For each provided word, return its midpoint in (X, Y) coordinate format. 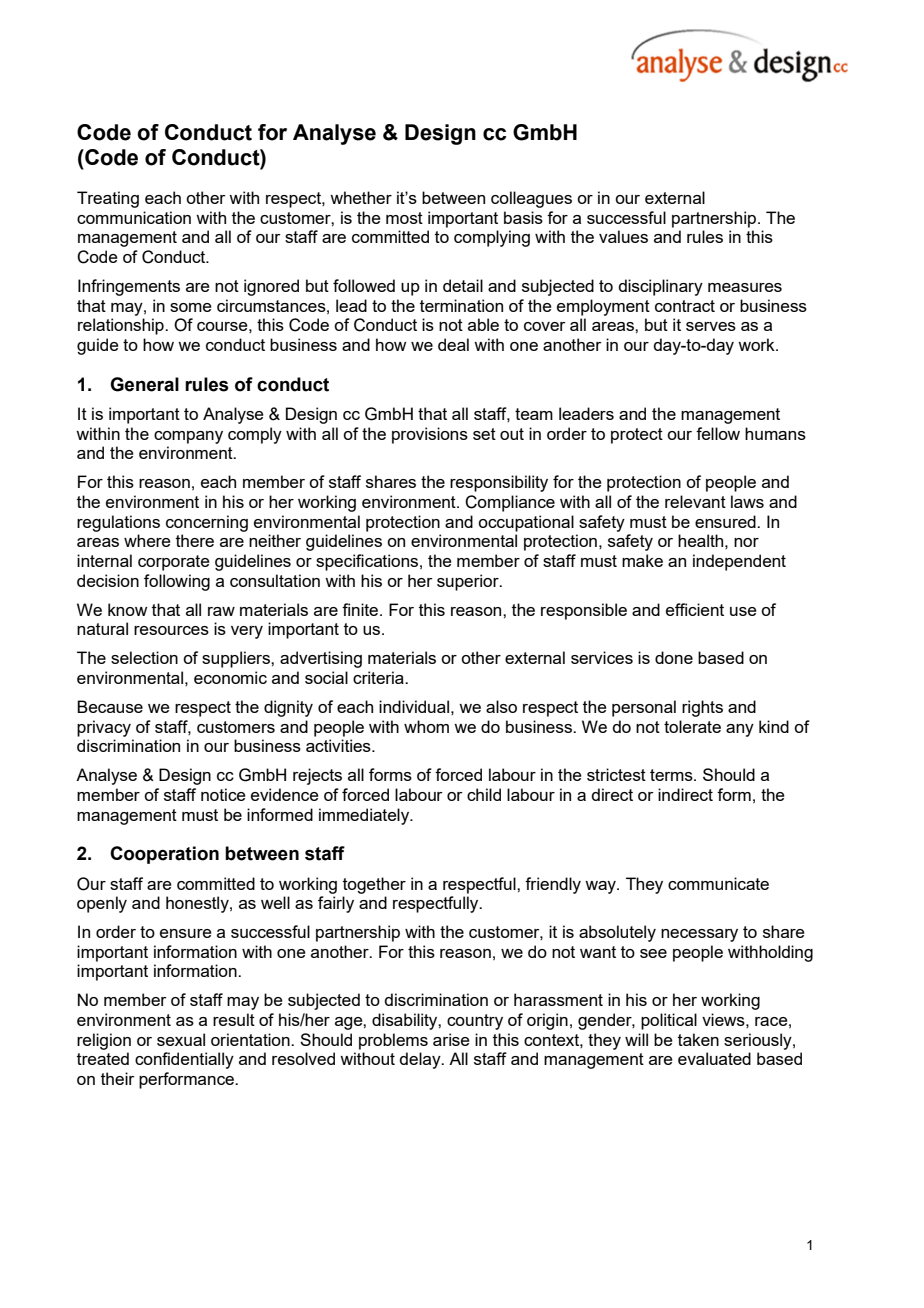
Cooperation (164, 855)
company (188, 437)
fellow (718, 433)
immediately (365, 816)
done (674, 657)
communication (134, 217)
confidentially (184, 1060)
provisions (430, 435)
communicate (718, 883)
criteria (379, 677)
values (623, 236)
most (404, 218)
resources (171, 630)
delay (421, 1060)
